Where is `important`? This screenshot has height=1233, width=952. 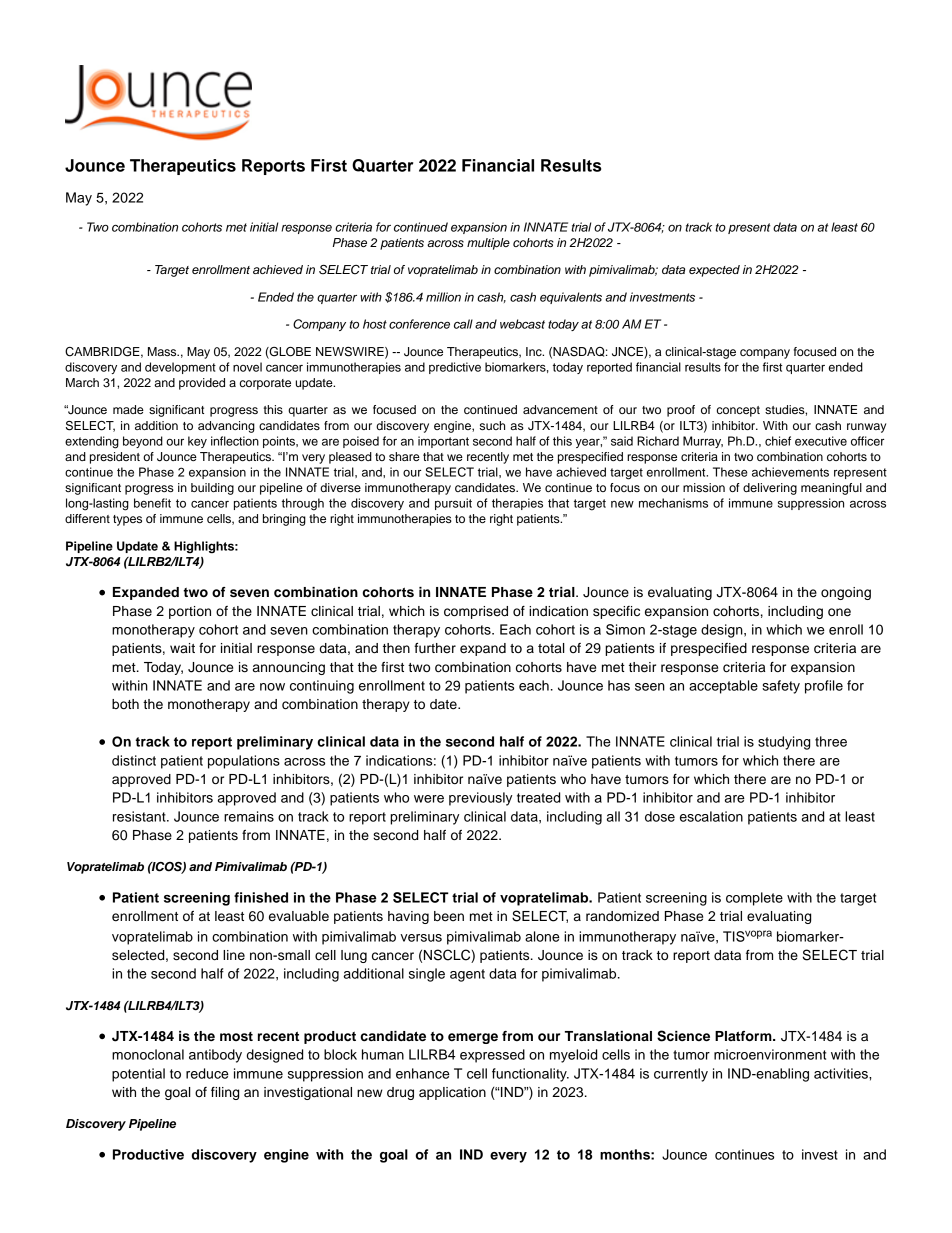
important is located at coordinates (443, 442).
